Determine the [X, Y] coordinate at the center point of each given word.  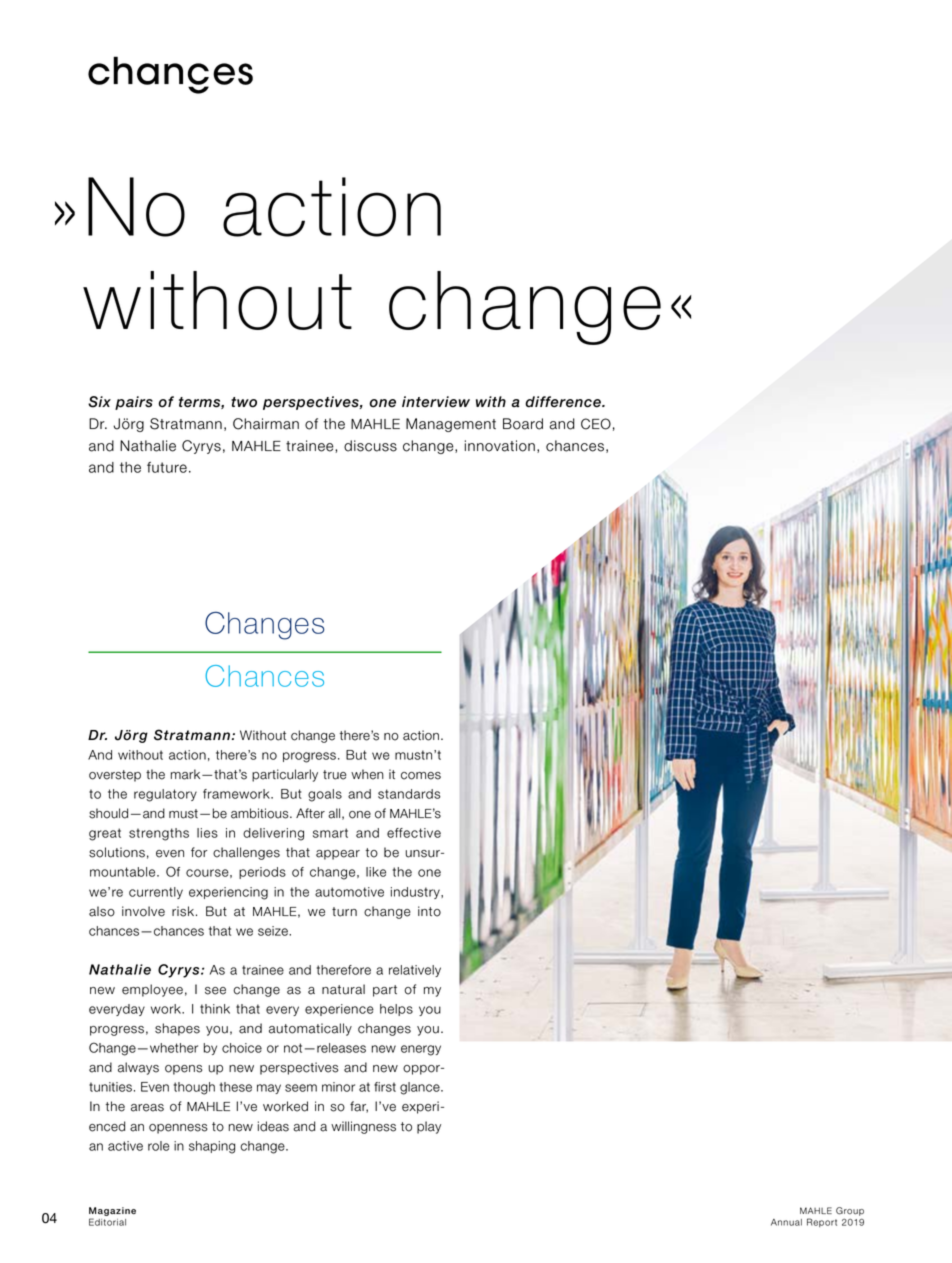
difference [564, 402]
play [429, 1127]
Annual [786, 1222]
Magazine [112, 1213]
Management [451, 425]
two [244, 402]
